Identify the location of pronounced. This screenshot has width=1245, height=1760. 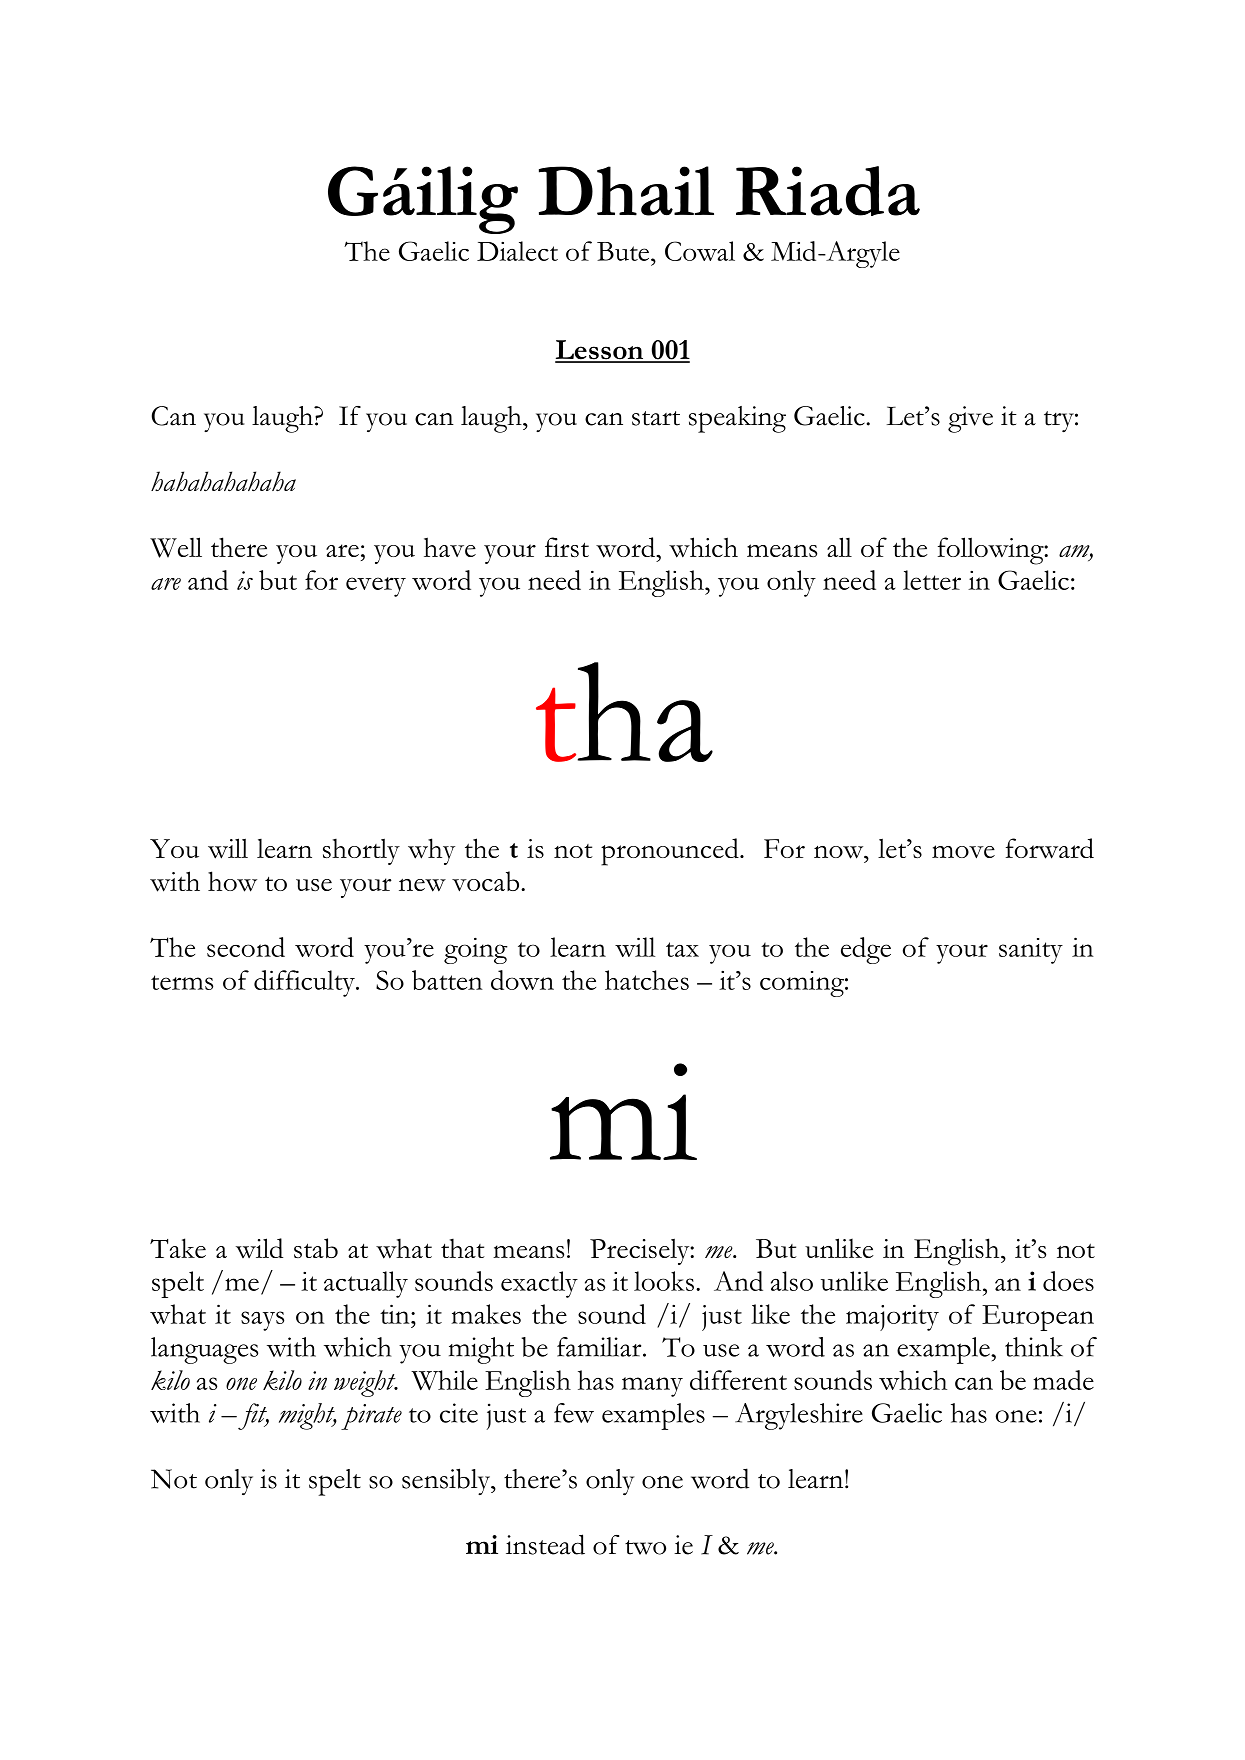
(671, 852).
